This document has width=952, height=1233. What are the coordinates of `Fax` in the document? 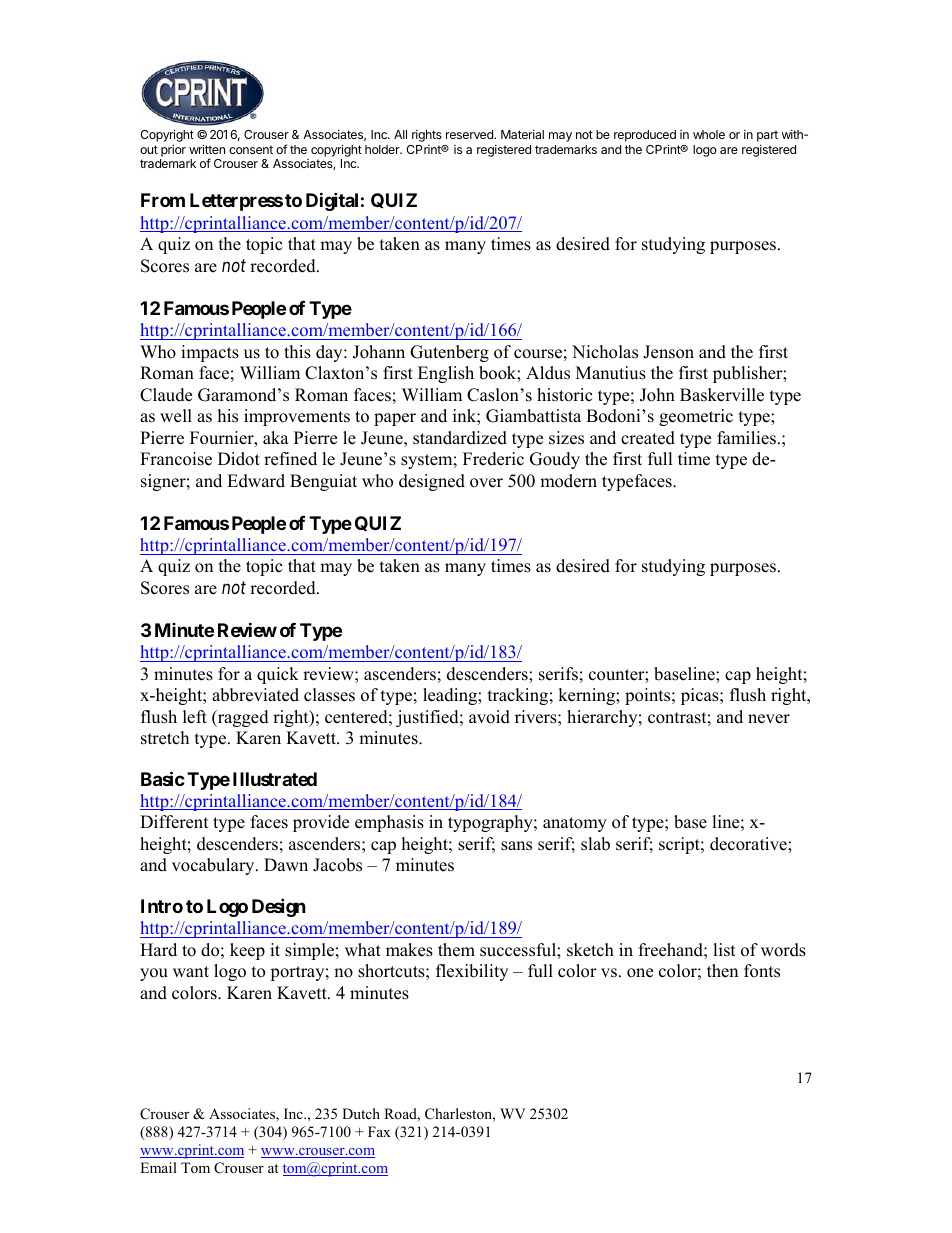 It's located at (379, 1131).
